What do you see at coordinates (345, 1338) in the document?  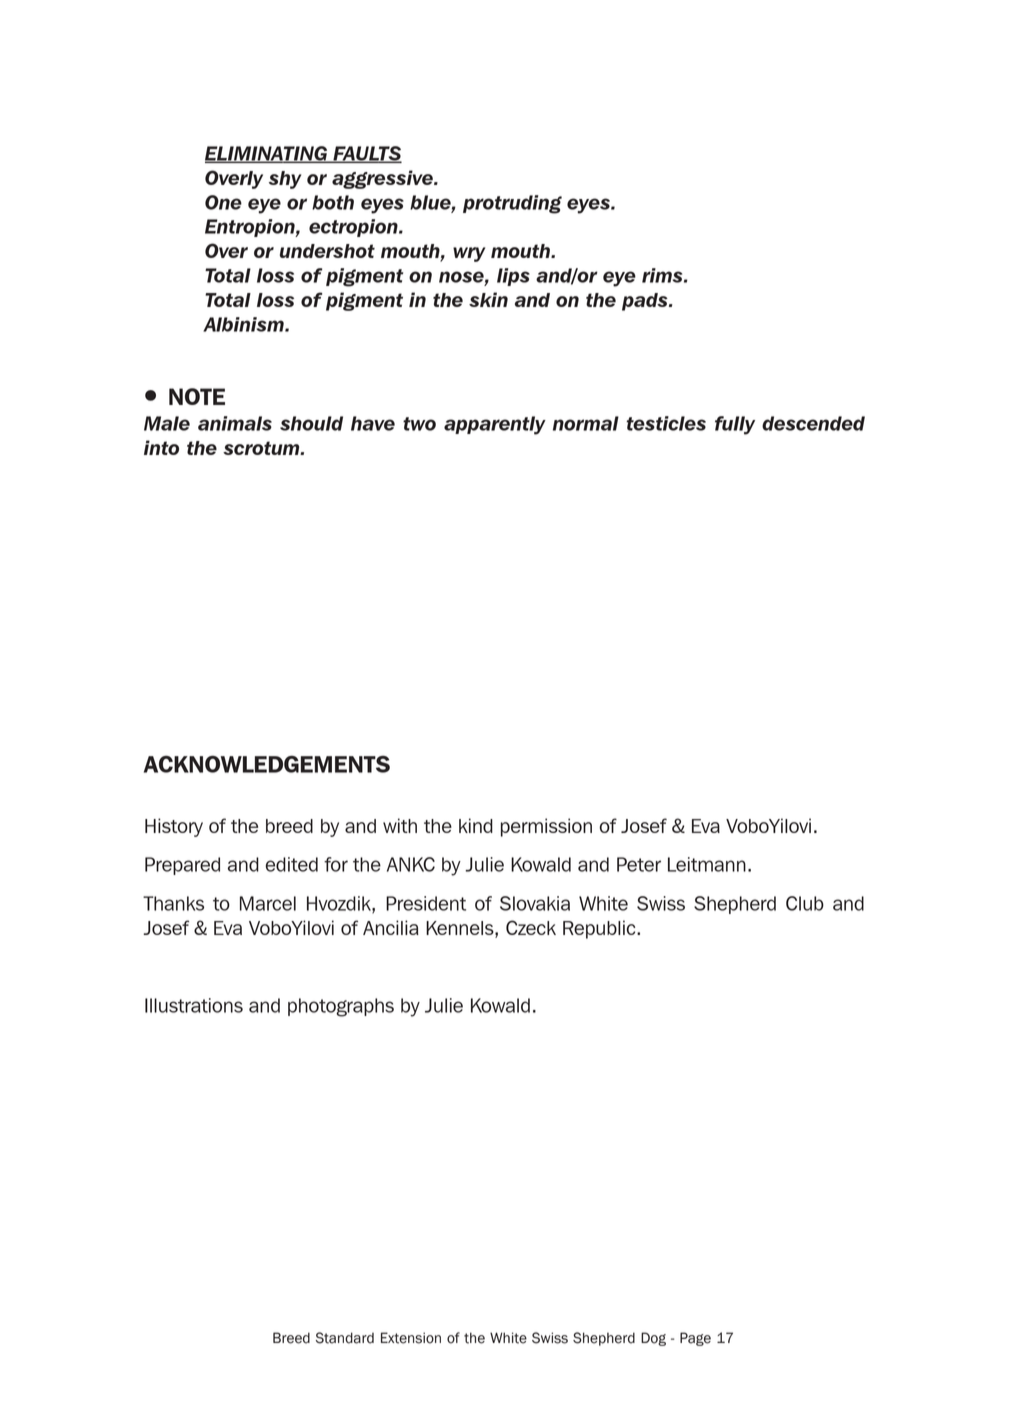 I see `Standard` at bounding box center [345, 1338].
